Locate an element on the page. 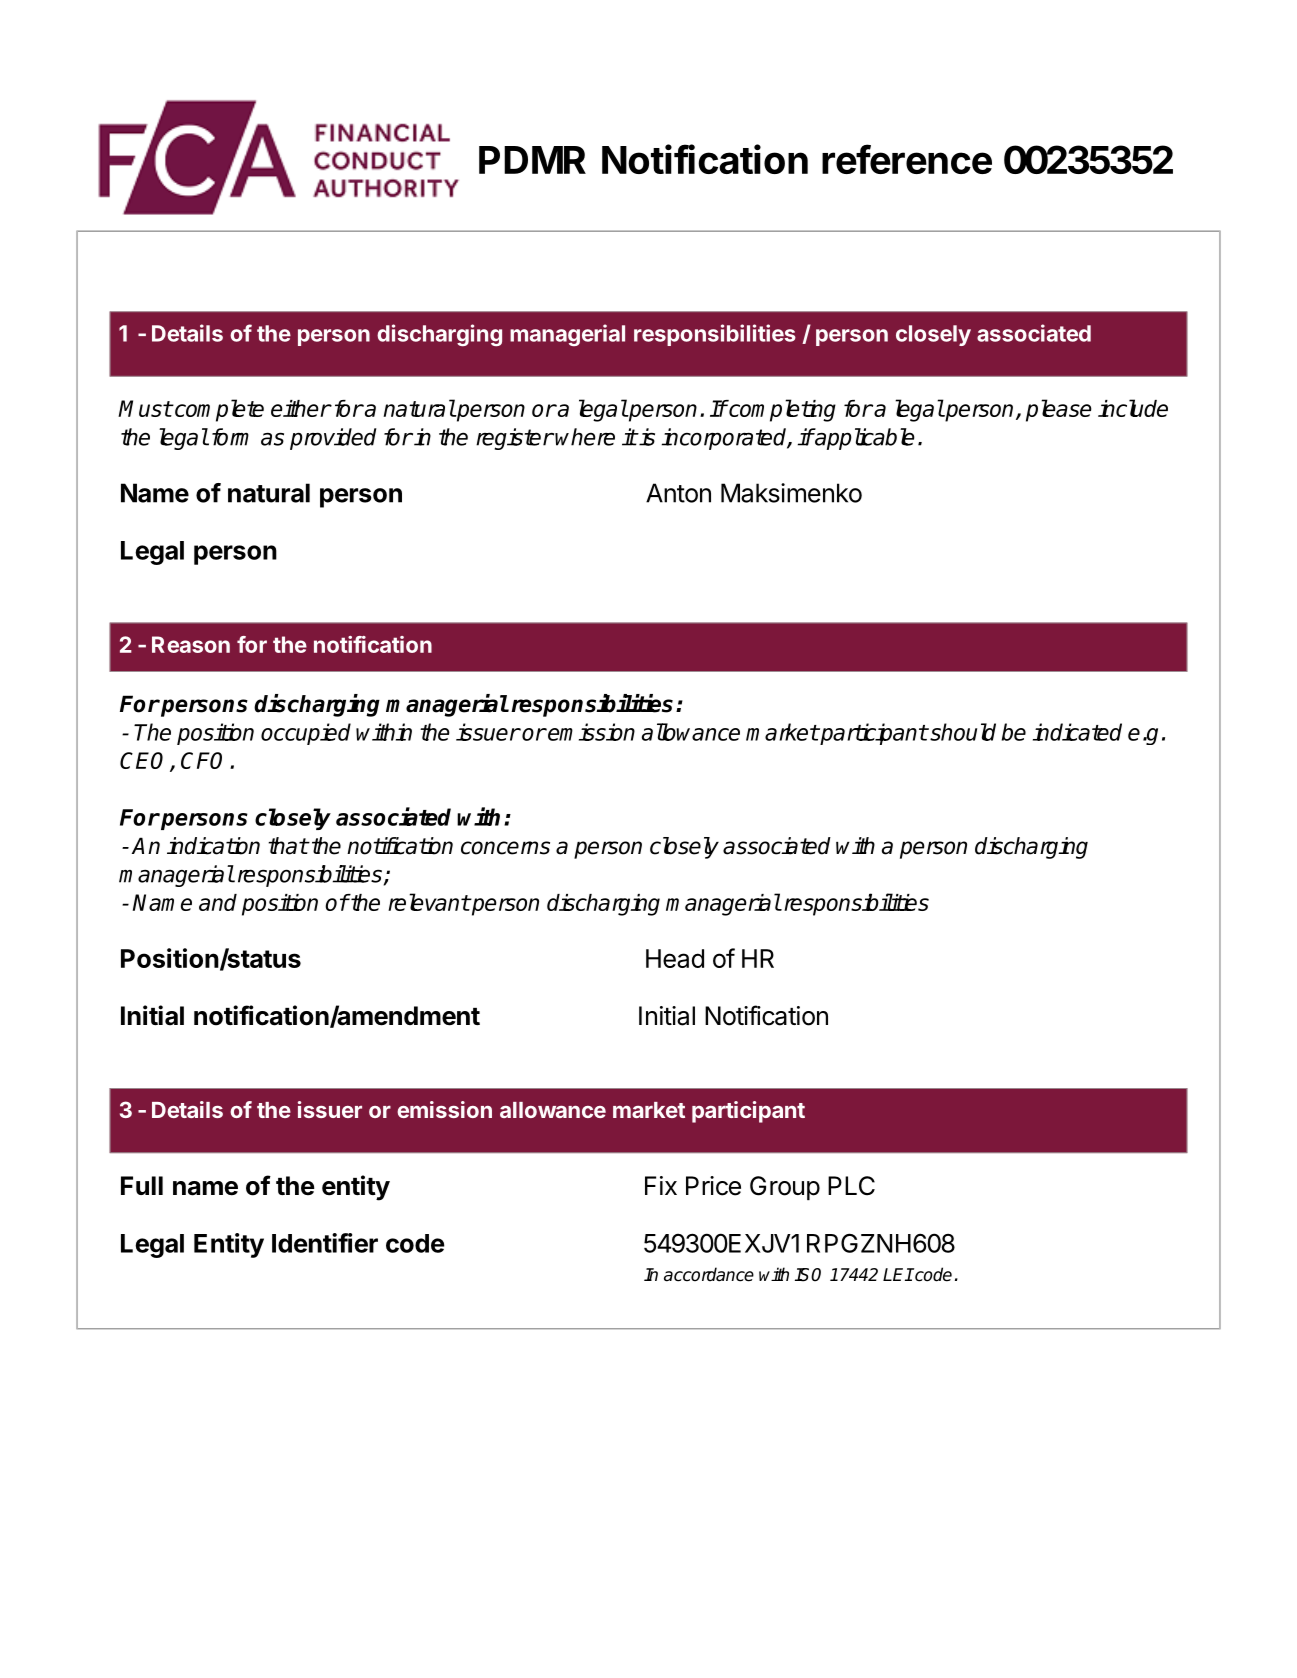 Image resolution: width=1297 pixels, height=1678 pixels. should is located at coordinates (962, 732).
